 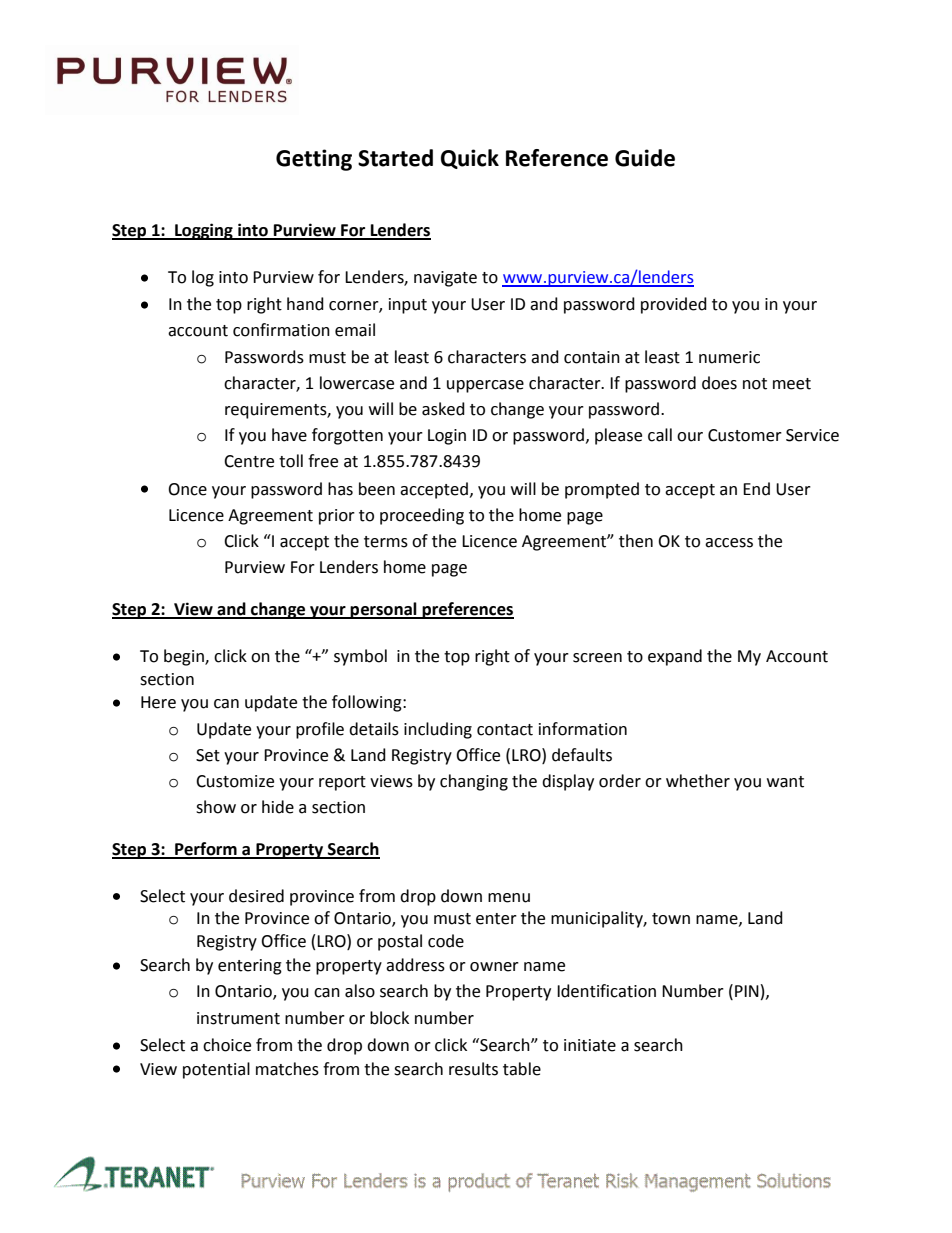 I want to click on results, so click(x=473, y=1069).
